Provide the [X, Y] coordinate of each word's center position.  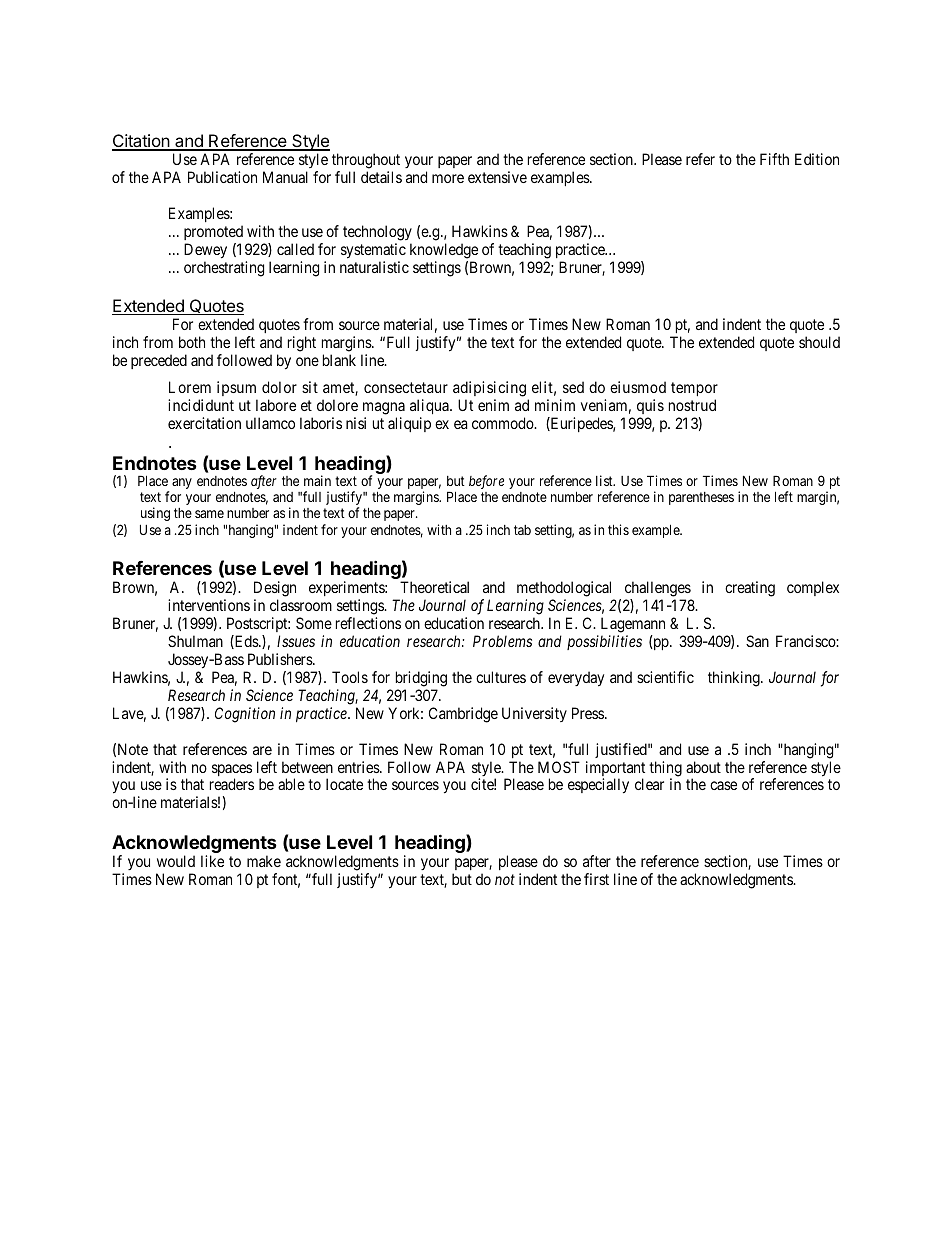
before [486, 482]
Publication [222, 177]
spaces [232, 771]
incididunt [201, 405]
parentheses [701, 498]
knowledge [444, 251]
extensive [497, 177]
